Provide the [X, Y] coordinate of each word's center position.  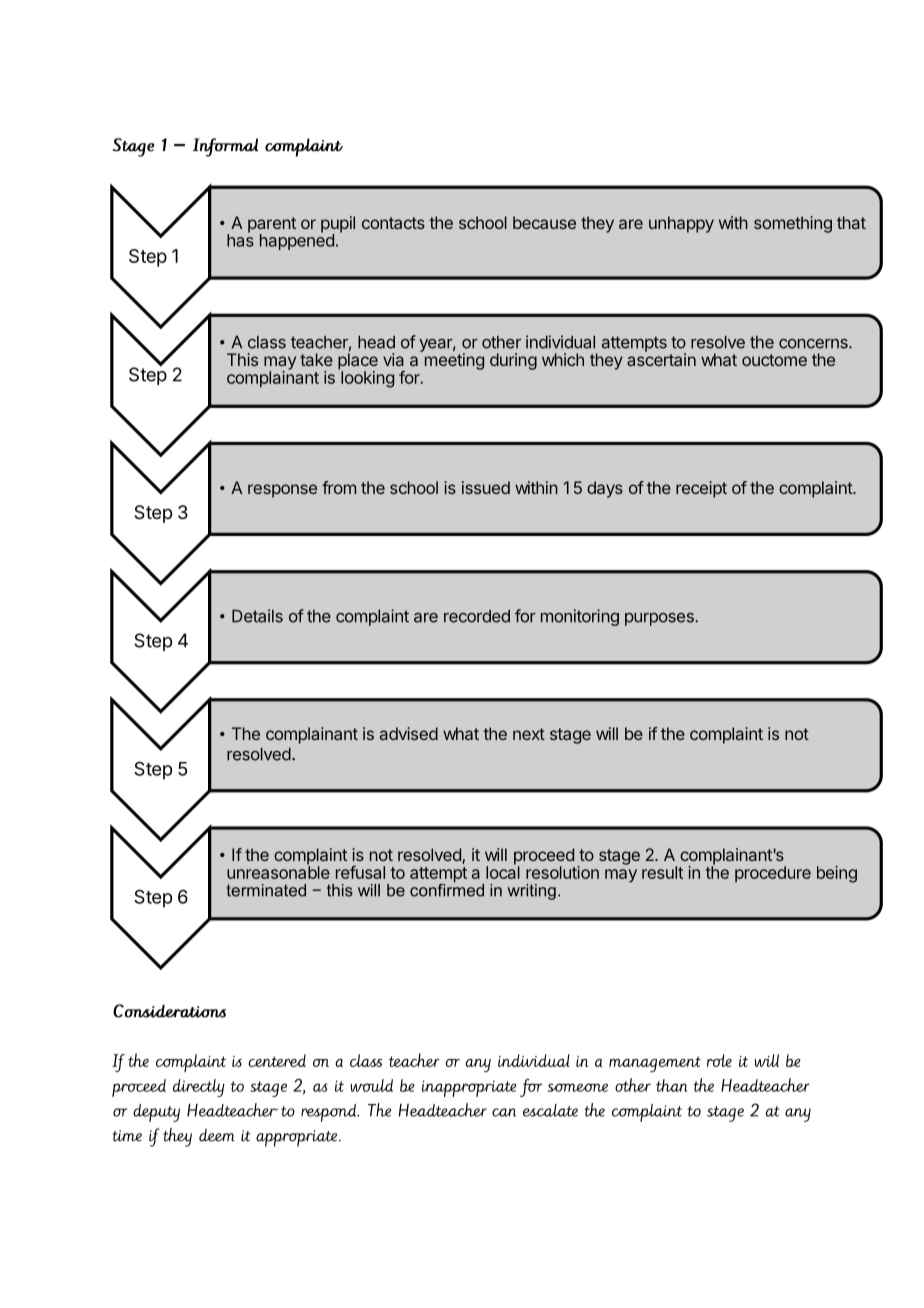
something [793, 224]
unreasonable [278, 871]
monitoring [580, 617]
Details [257, 616]
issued [486, 487]
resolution [562, 872]
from [339, 487]
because [544, 222]
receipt [701, 489]
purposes [660, 619]
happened [297, 241]
